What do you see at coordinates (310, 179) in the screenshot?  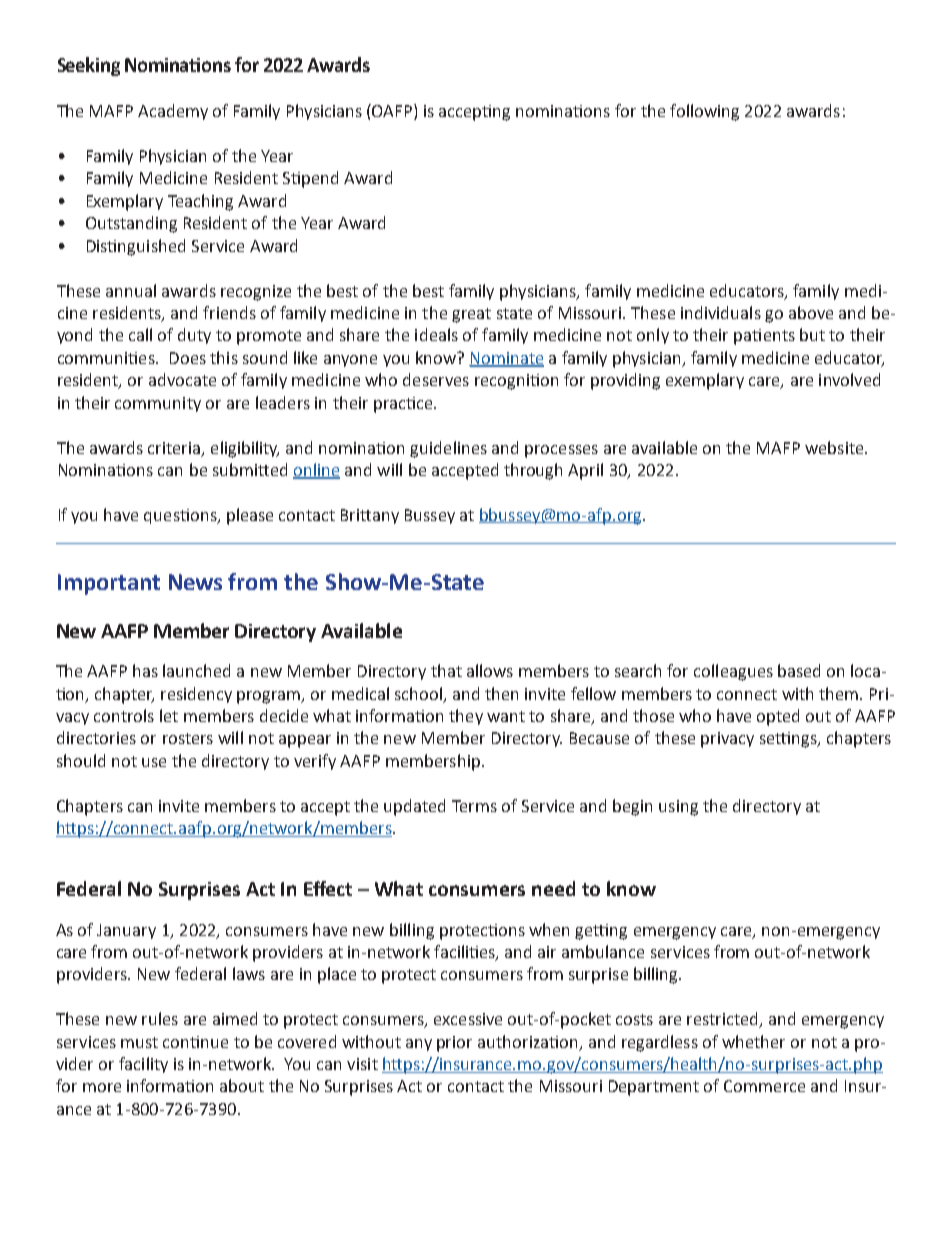 I see `Stipend` at bounding box center [310, 179].
